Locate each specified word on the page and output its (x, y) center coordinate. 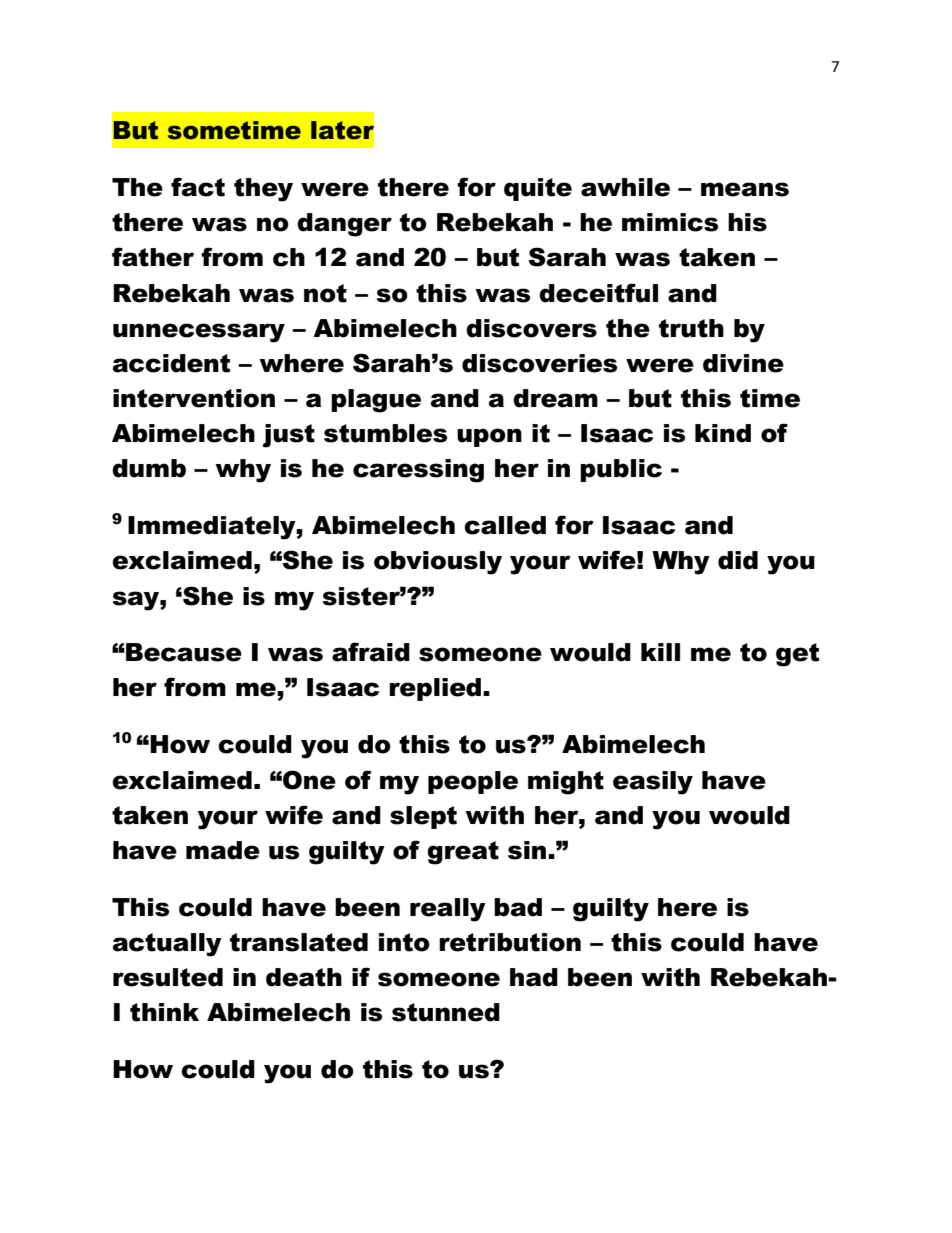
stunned (446, 1012)
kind (723, 433)
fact (198, 187)
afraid (371, 652)
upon (489, 437)
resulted (168, 977)
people (473, 782)
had (534, 977)
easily (653, 783)
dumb (149, 468)
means (745, 189)
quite (538, 189)
